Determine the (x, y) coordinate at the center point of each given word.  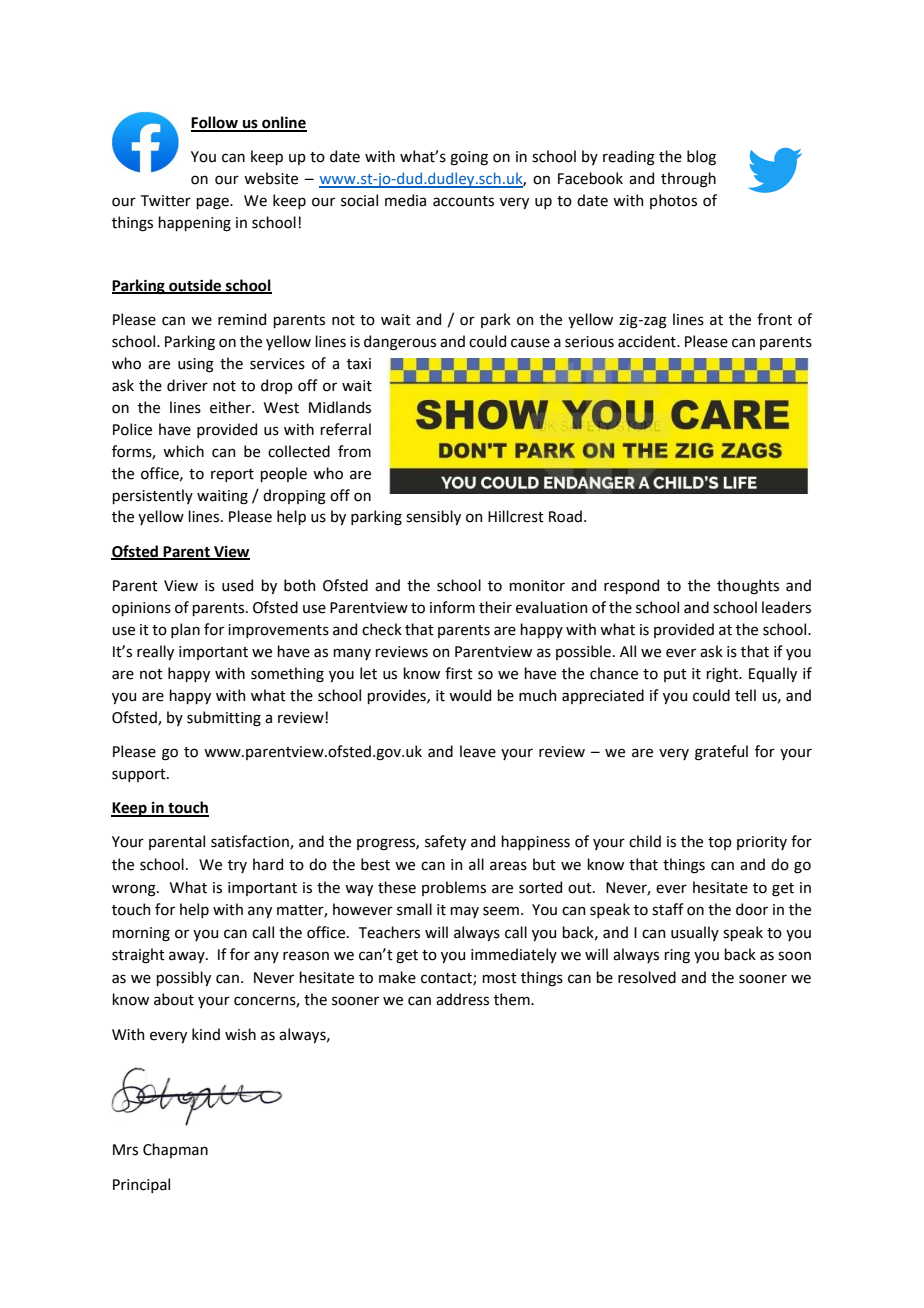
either (231, 407)
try (237, 866)
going (469, 158)
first (459, 673)
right (723, 675)
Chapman (175, 1150)
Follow (215, 123)
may (464, 912)
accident (648, 341)
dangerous (400, 343)
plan (185, 630)
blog (701, 158)
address (462, 999)
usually (695, 933)
